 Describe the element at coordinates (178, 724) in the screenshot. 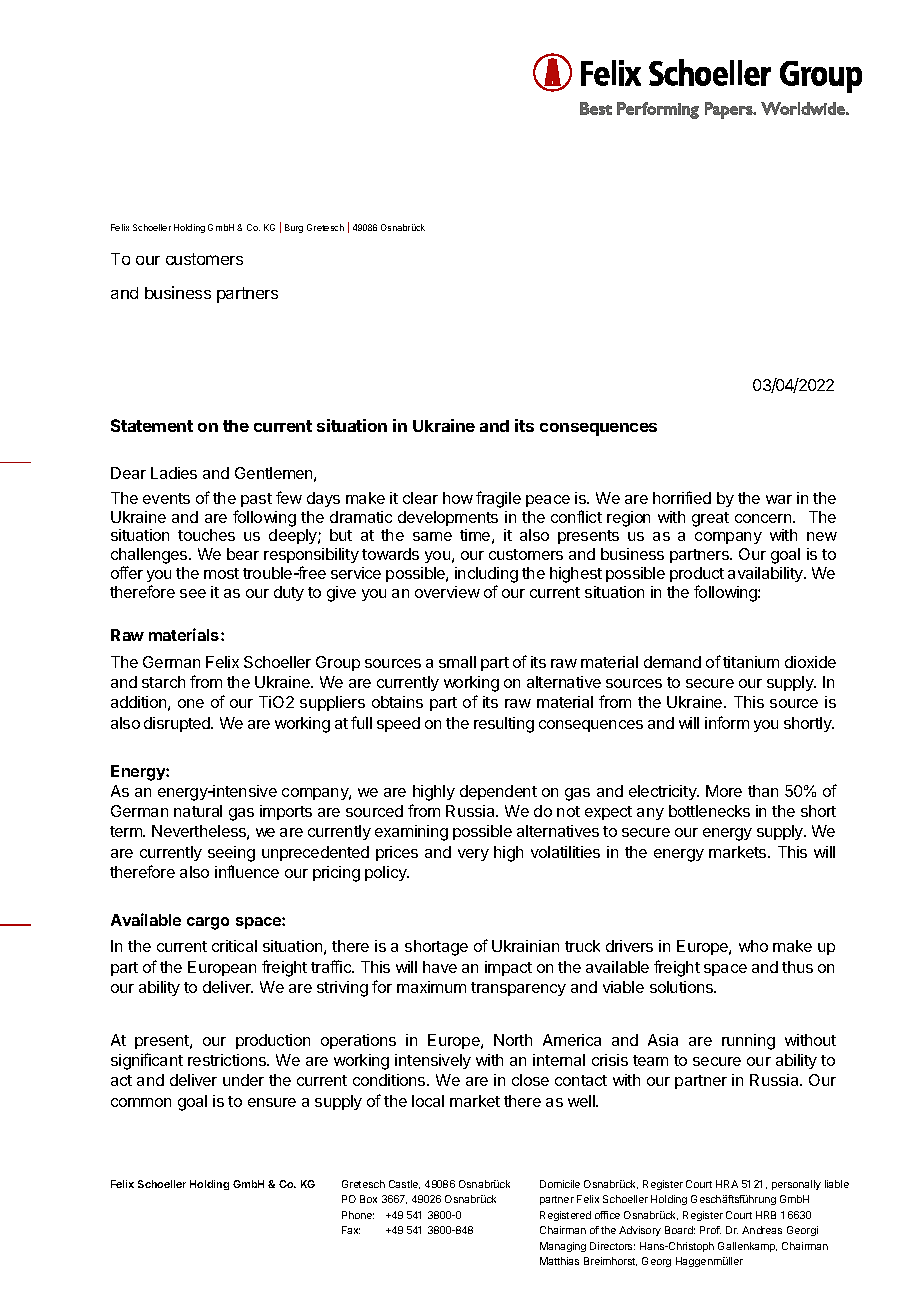

I see `disrupted` at that location.
